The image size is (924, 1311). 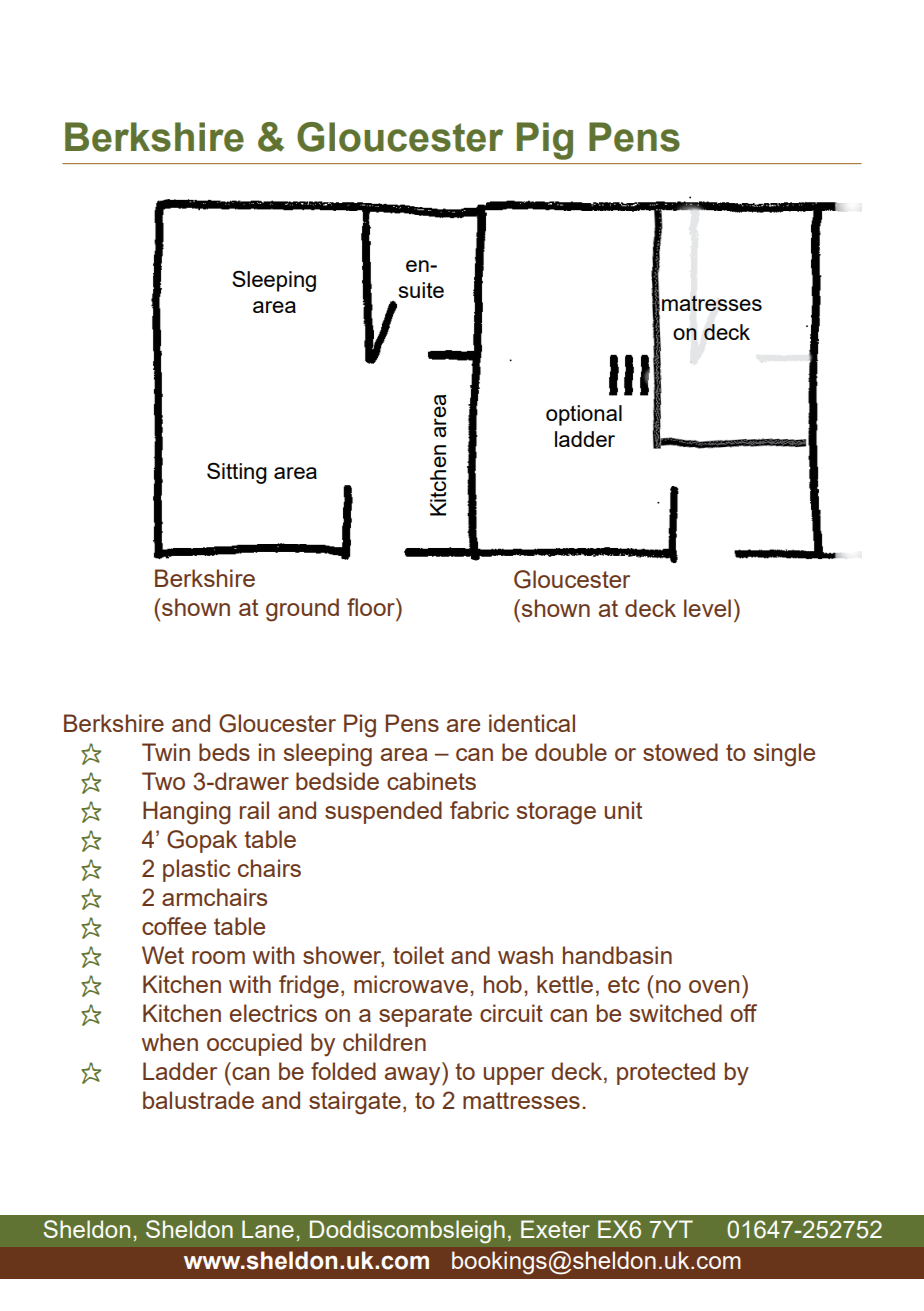 What do you see at coordinates (511, 1013) in the image?
I see `circuit` at bounding box center [511, 1013].
